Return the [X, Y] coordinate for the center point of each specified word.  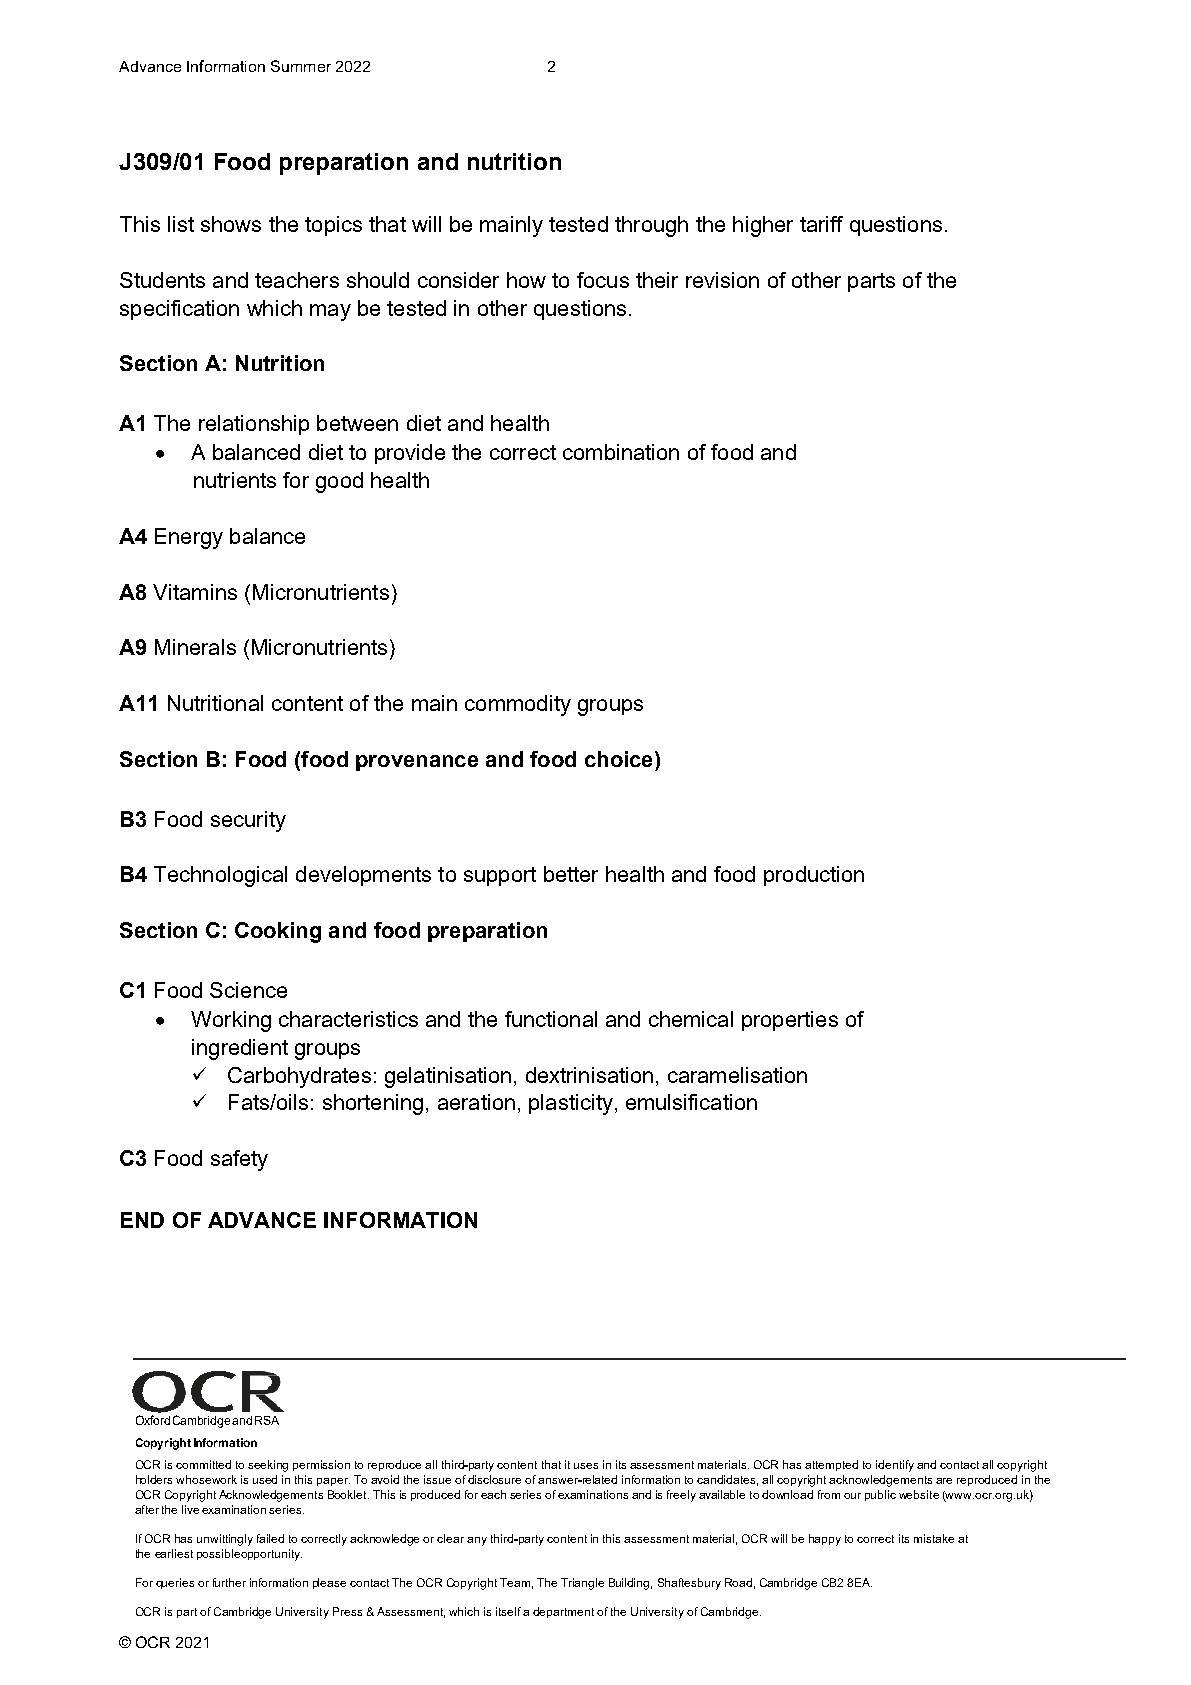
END [142, 1220]
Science [248, 990]
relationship [254, 425]
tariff [821, 224]
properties [790, 1021]
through [651, 226]
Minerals [195, 647]
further [229, 1582]
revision [722, 280]
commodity [518, 705]
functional [551, 1019]
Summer [301, 66]
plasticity [571, 1104]
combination [621, 452]
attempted [831, 1465]
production [814, 876]
